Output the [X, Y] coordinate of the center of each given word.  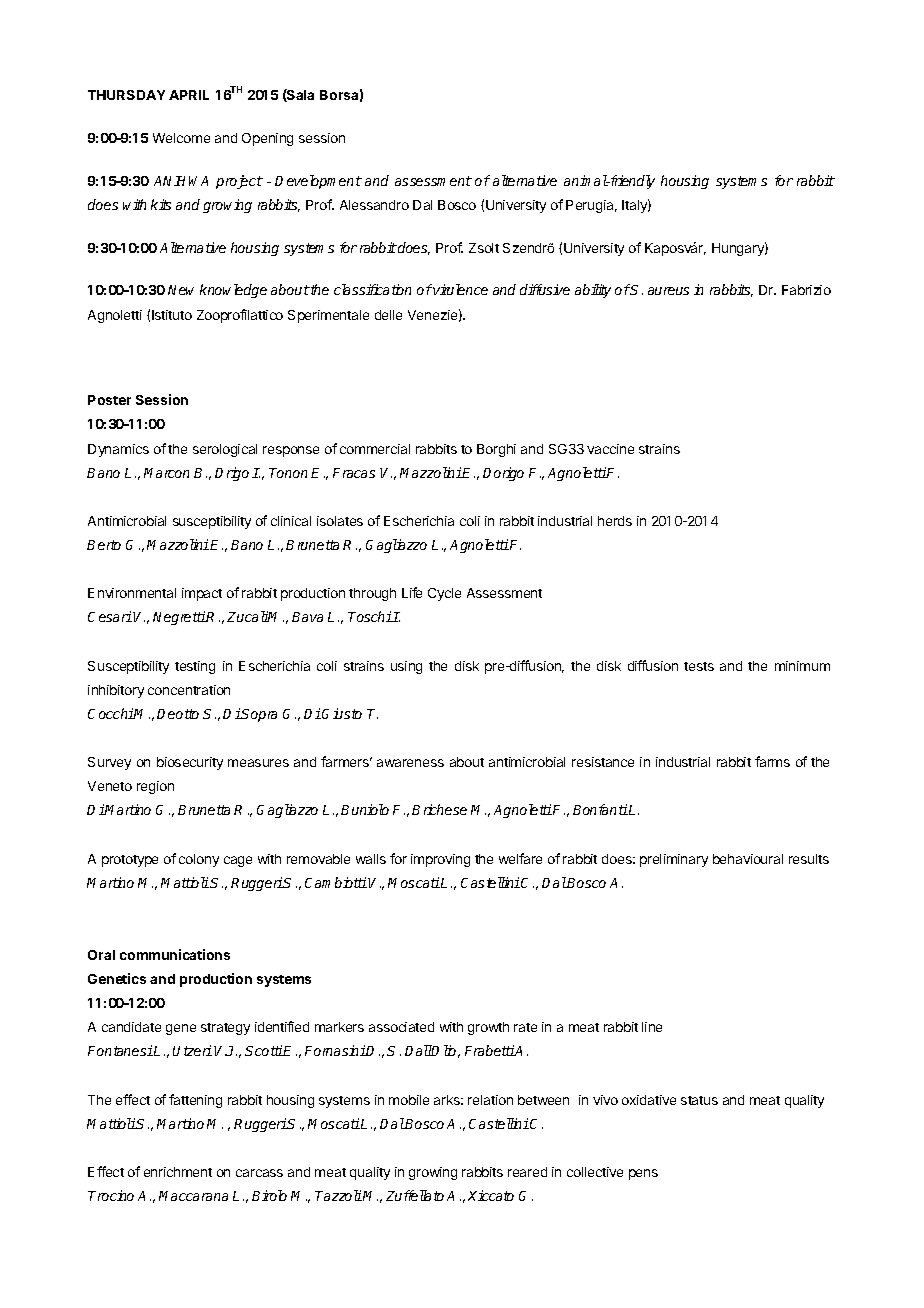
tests [699, 666]
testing [195, 667]
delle [388, 315]
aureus [668, 291]
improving [440, 860]
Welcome [181, 138]
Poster [109, 400]
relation [490, 1100]
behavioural [748, 859]
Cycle [444, 594]
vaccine [610, 449]
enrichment [178, 1172]
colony [199, 860]
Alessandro [374, 205]
